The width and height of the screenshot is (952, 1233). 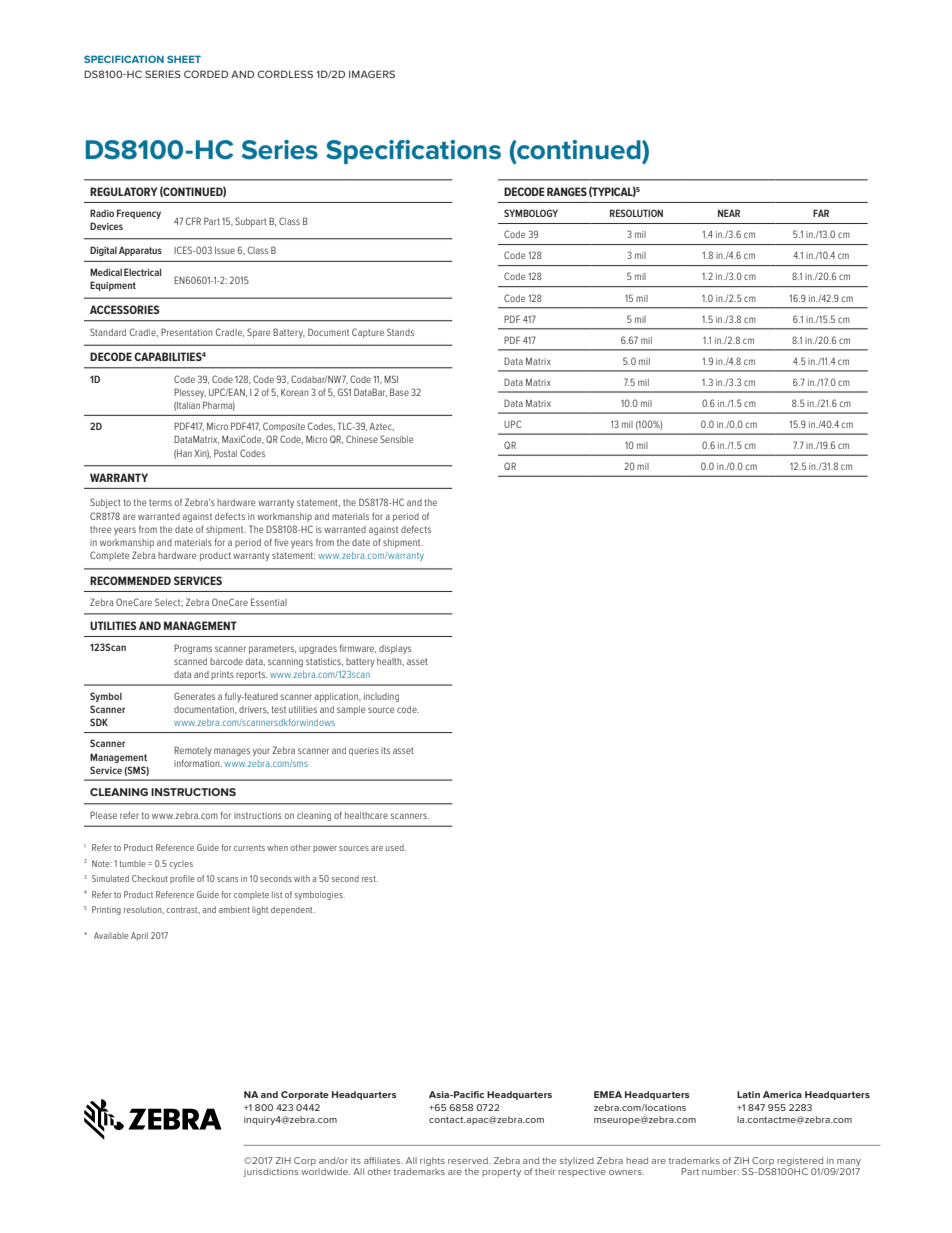 What do you see at coordinates (206, 74) in the screenshot?
I see `CORDED` at bounding box center [206, 74].
